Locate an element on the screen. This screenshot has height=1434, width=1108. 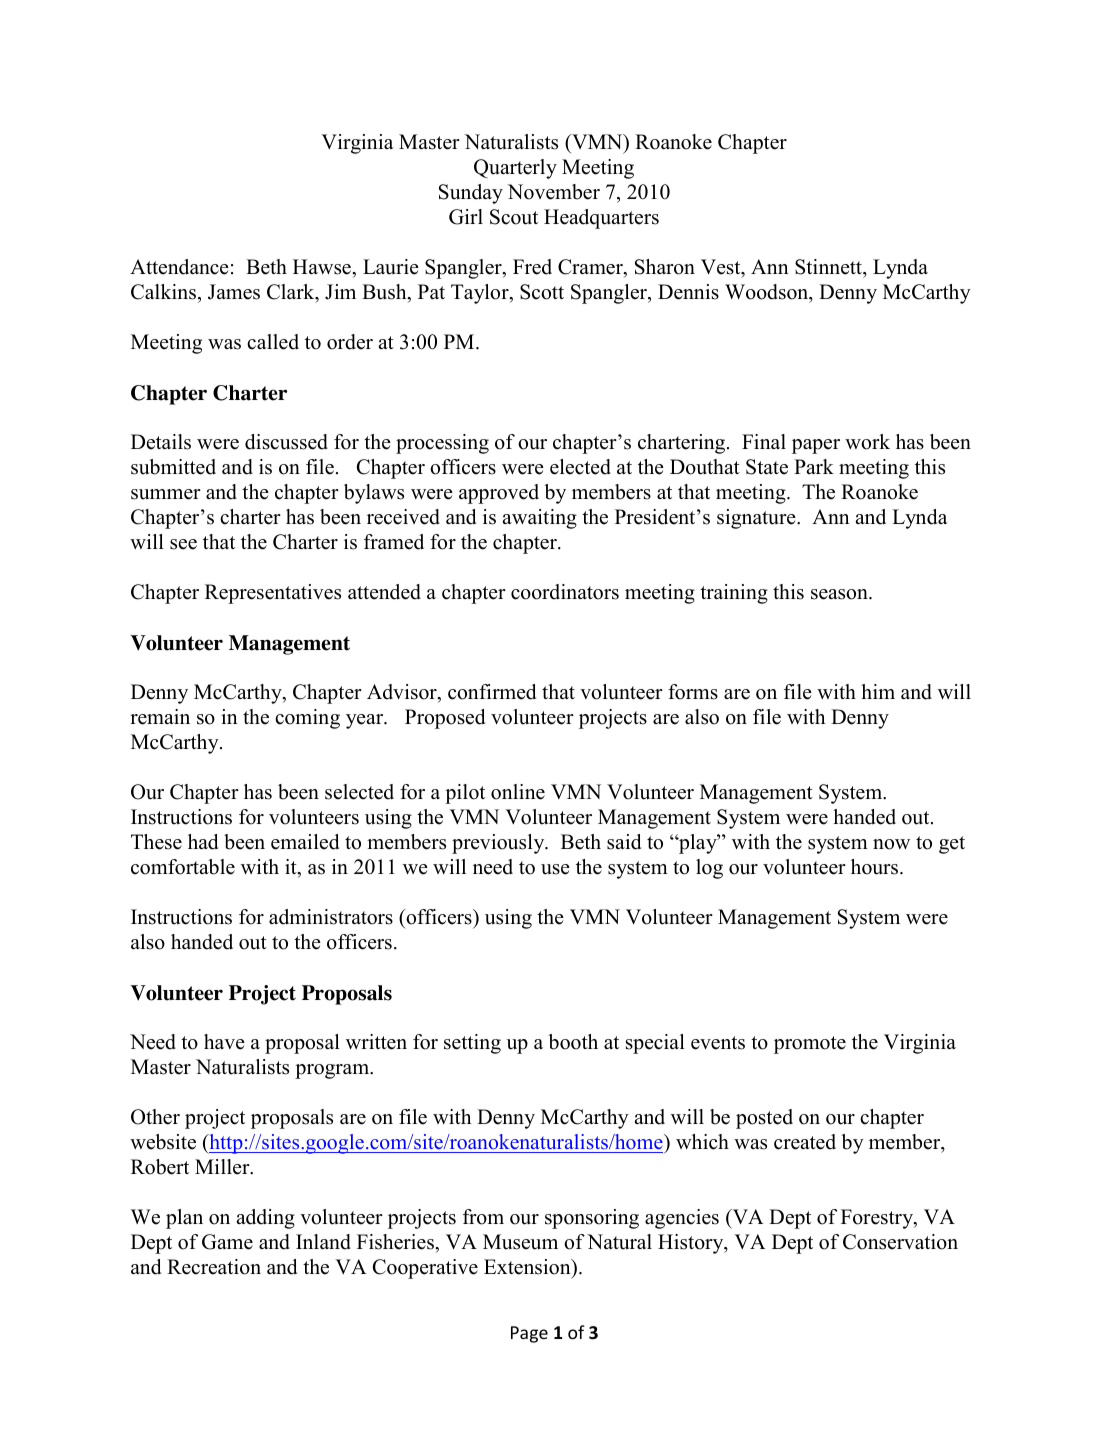
Attendance is located at coordinates (179, 267).
